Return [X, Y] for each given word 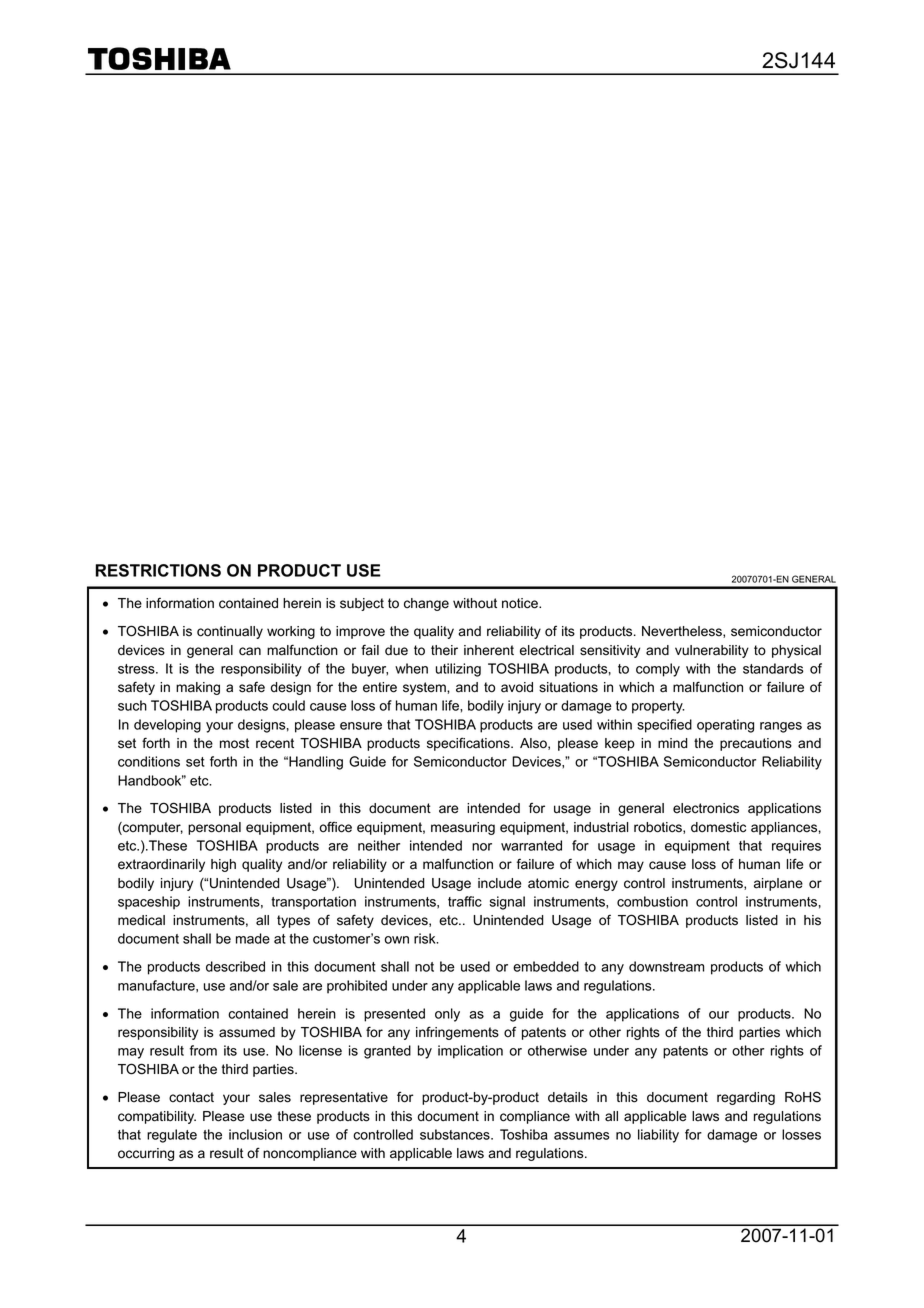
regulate [172, 1136]
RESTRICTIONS [158, 570]
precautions [756, 744]
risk [426, 938]
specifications [469, 744]
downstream [666, 966]
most [234, 743]
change [426, 604]
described [235, 966]
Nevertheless [683, 632]
